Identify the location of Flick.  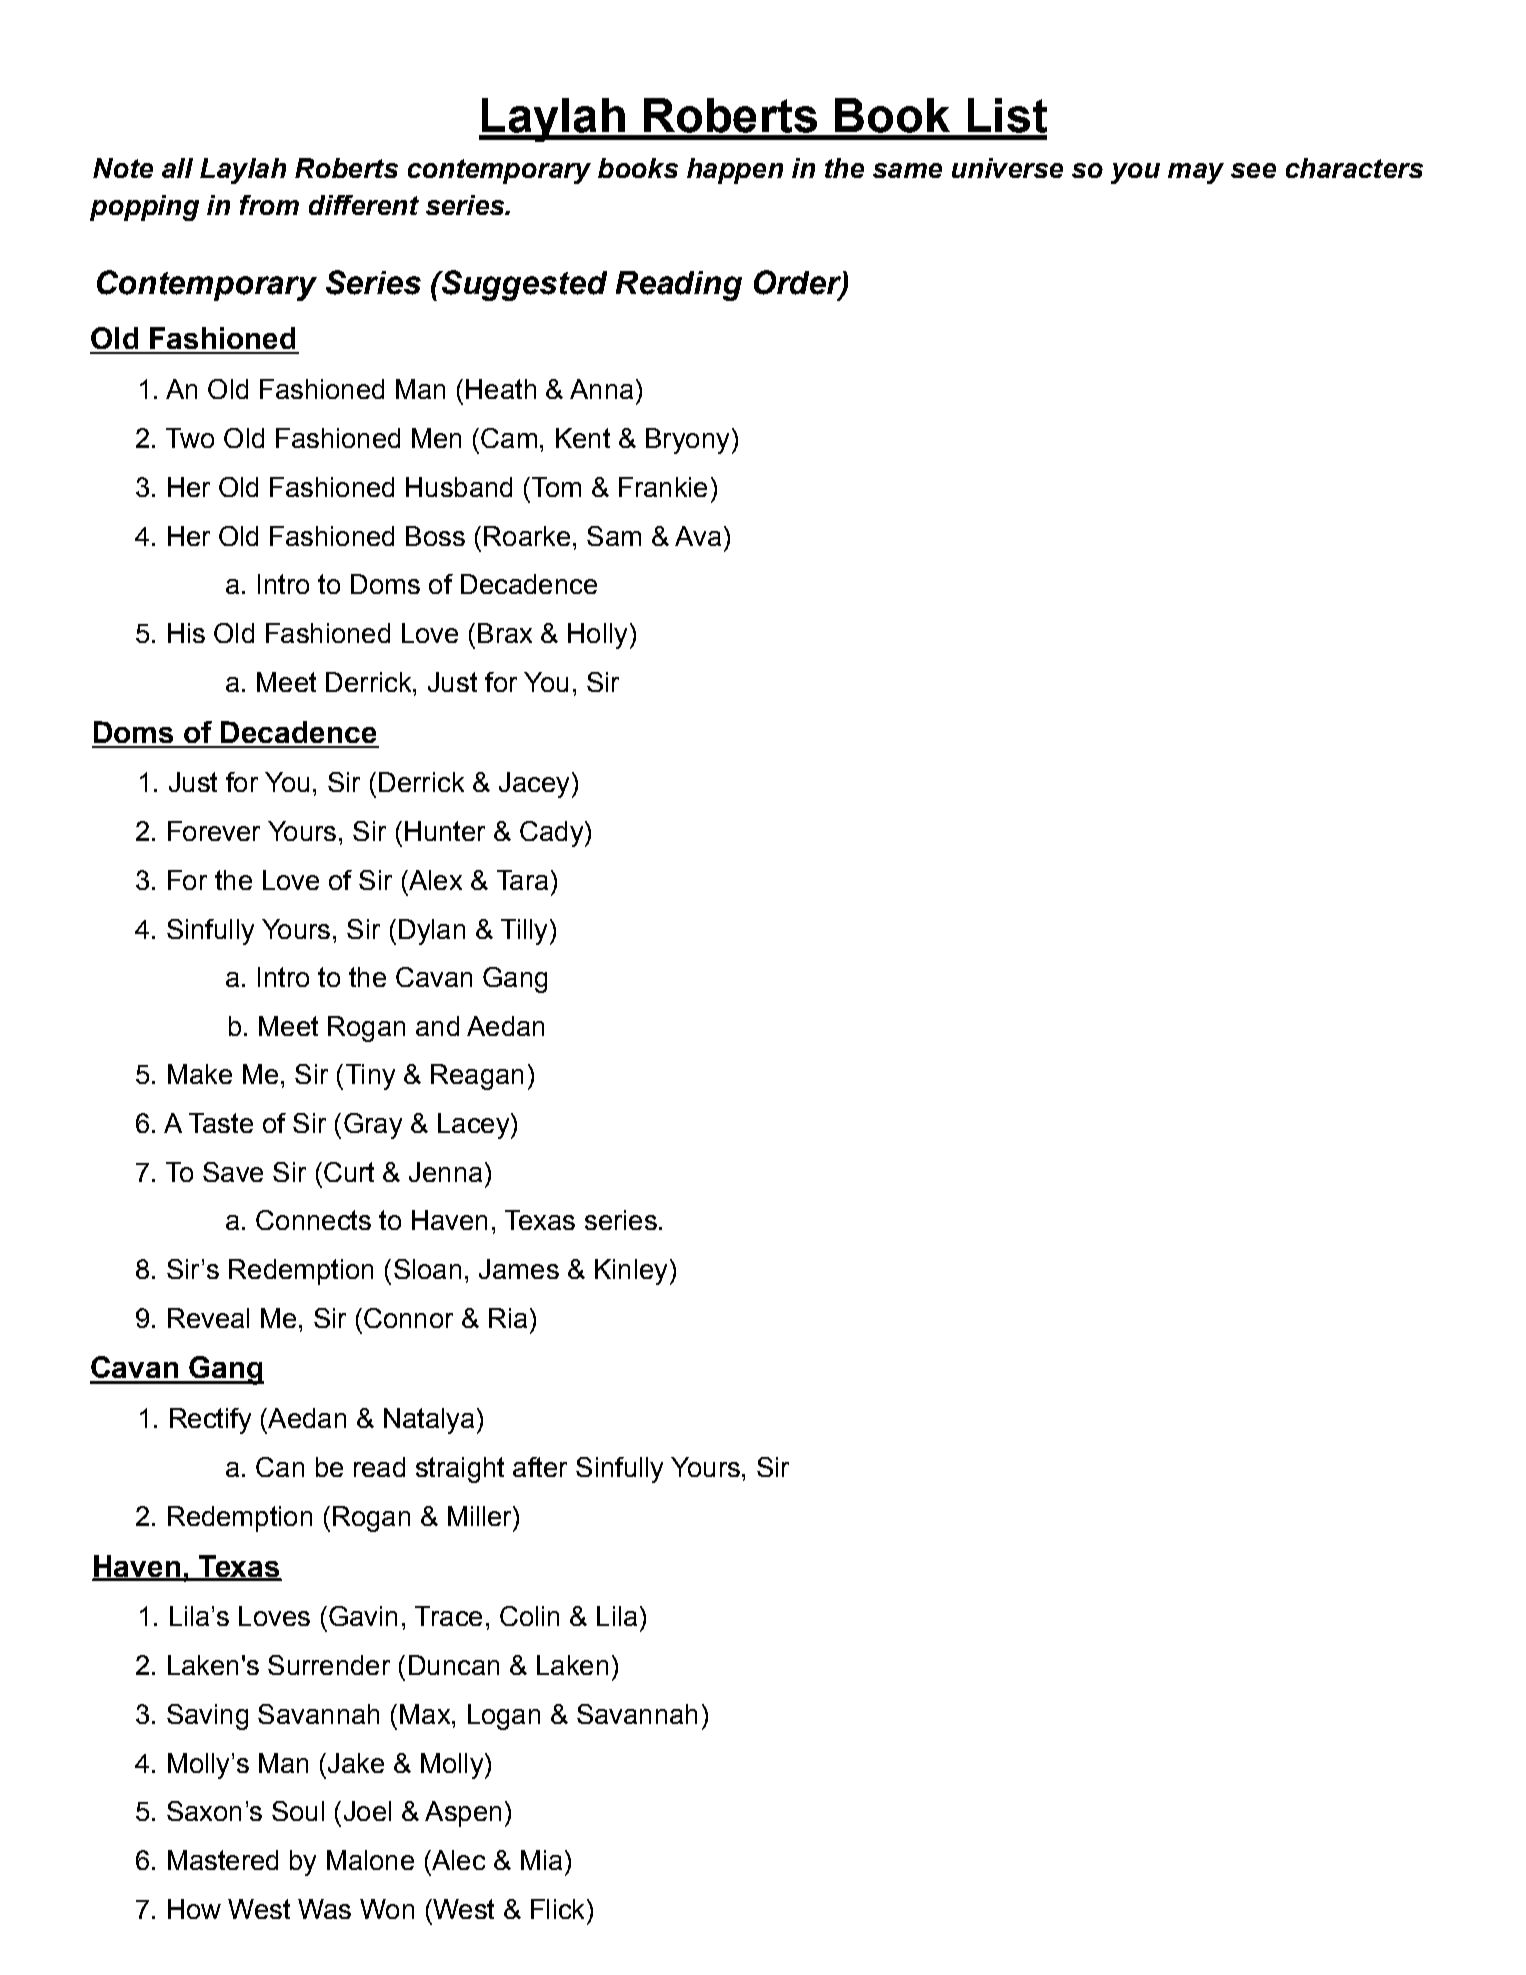
(559, 1909).
